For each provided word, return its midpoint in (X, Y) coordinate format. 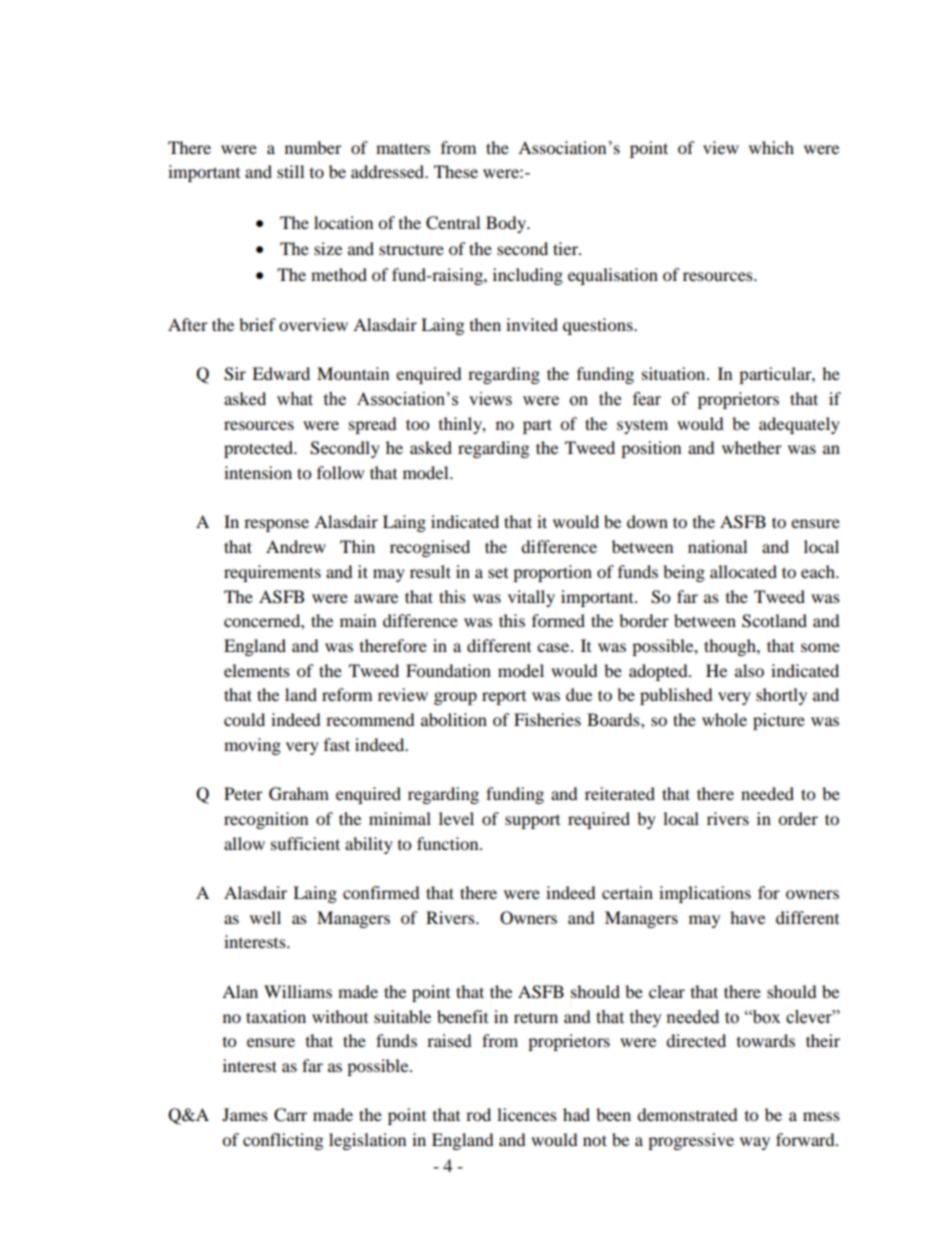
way (755, 1143)
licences (527, 1114)
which (771, 147)
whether (752, 447)
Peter (243, 793)
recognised (430, 548)
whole (724, 719)
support (532, 822)
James (245, 1114)
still (290, 171)
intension (258, 472)
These (456, 171)
